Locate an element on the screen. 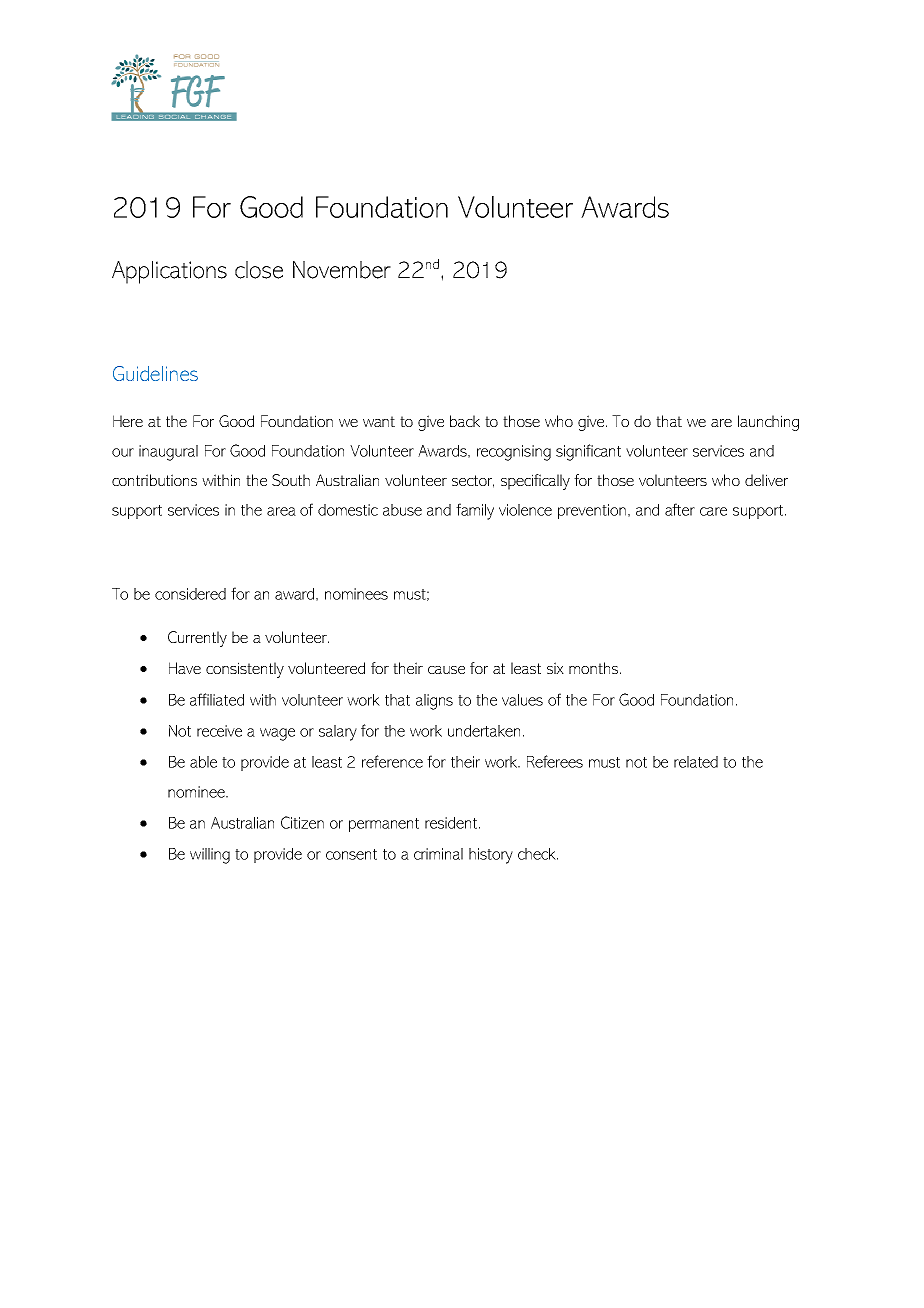 The height and width of the screenshot is (1308, 924). resident is located at coordinates (452, 823).
